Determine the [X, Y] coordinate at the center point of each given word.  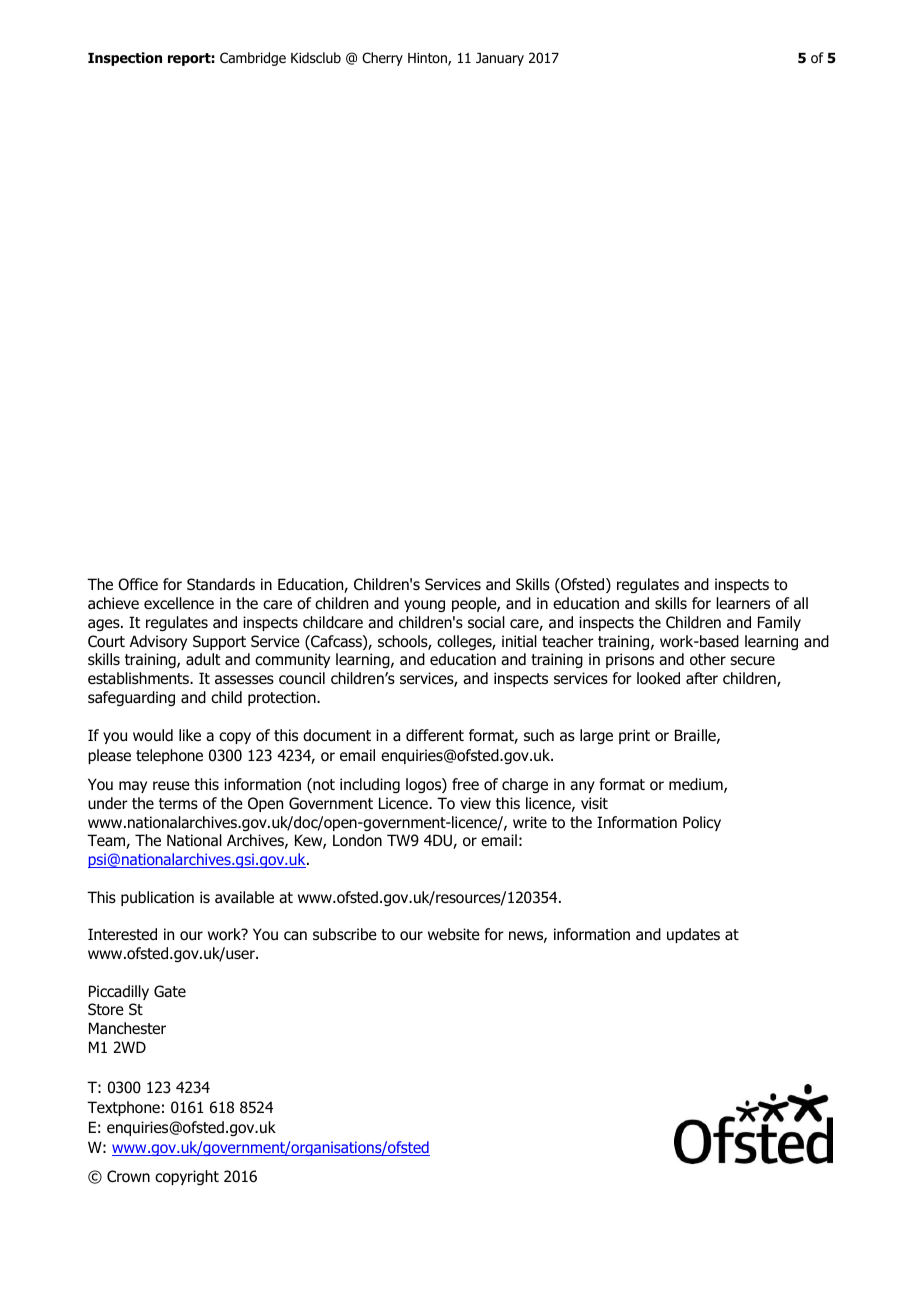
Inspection [125, 59]
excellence [179, 603]
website [454, 934]
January [500, 59]
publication [157, 898]
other [708, 659]
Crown [128, 1176]
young [424, 606]
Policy [702, 823]
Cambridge [253, 59]
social [486, 622]
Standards [221, 584]
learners [743, 603]
